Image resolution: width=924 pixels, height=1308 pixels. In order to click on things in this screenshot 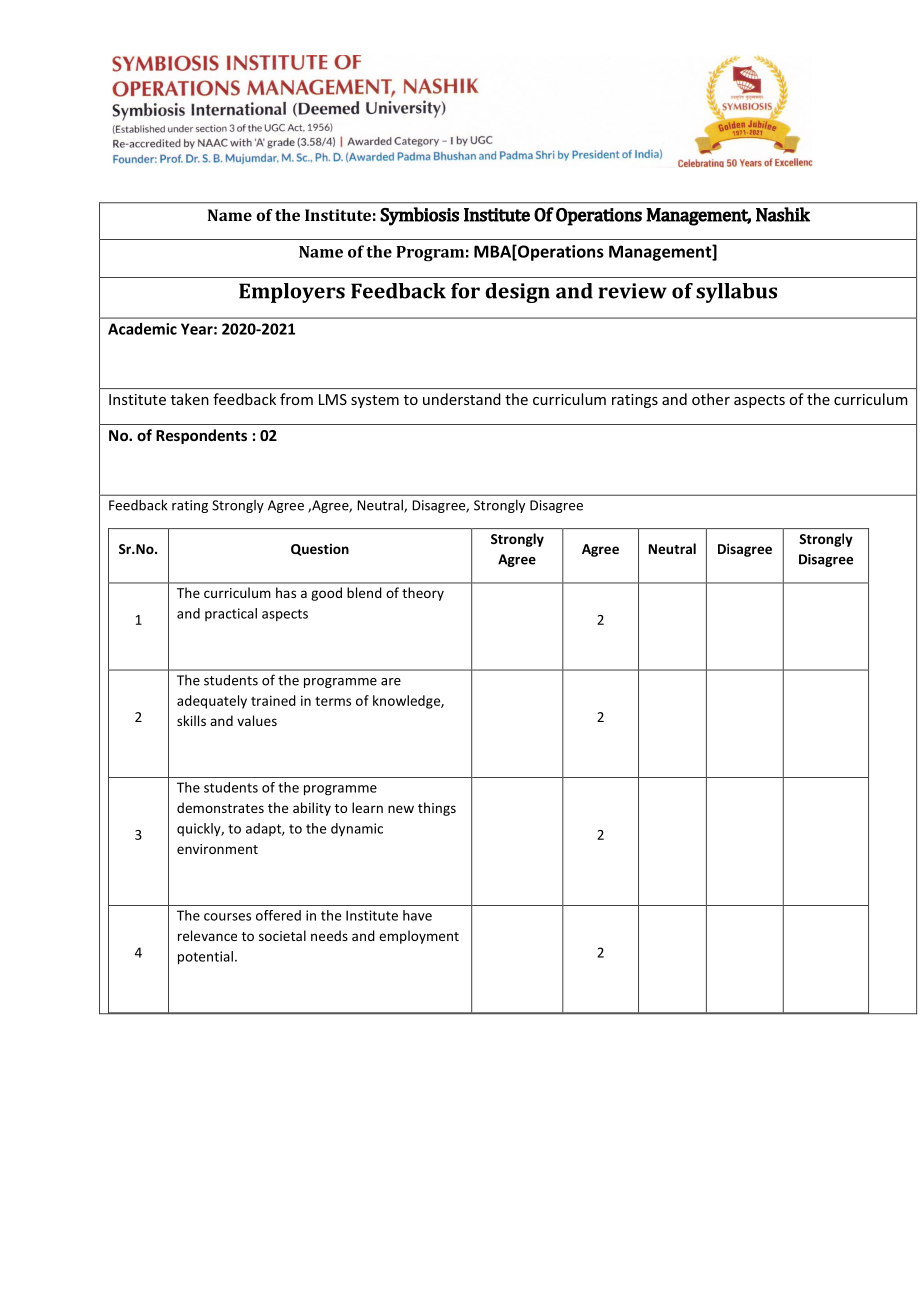, I will do `click(437, 809)`.
